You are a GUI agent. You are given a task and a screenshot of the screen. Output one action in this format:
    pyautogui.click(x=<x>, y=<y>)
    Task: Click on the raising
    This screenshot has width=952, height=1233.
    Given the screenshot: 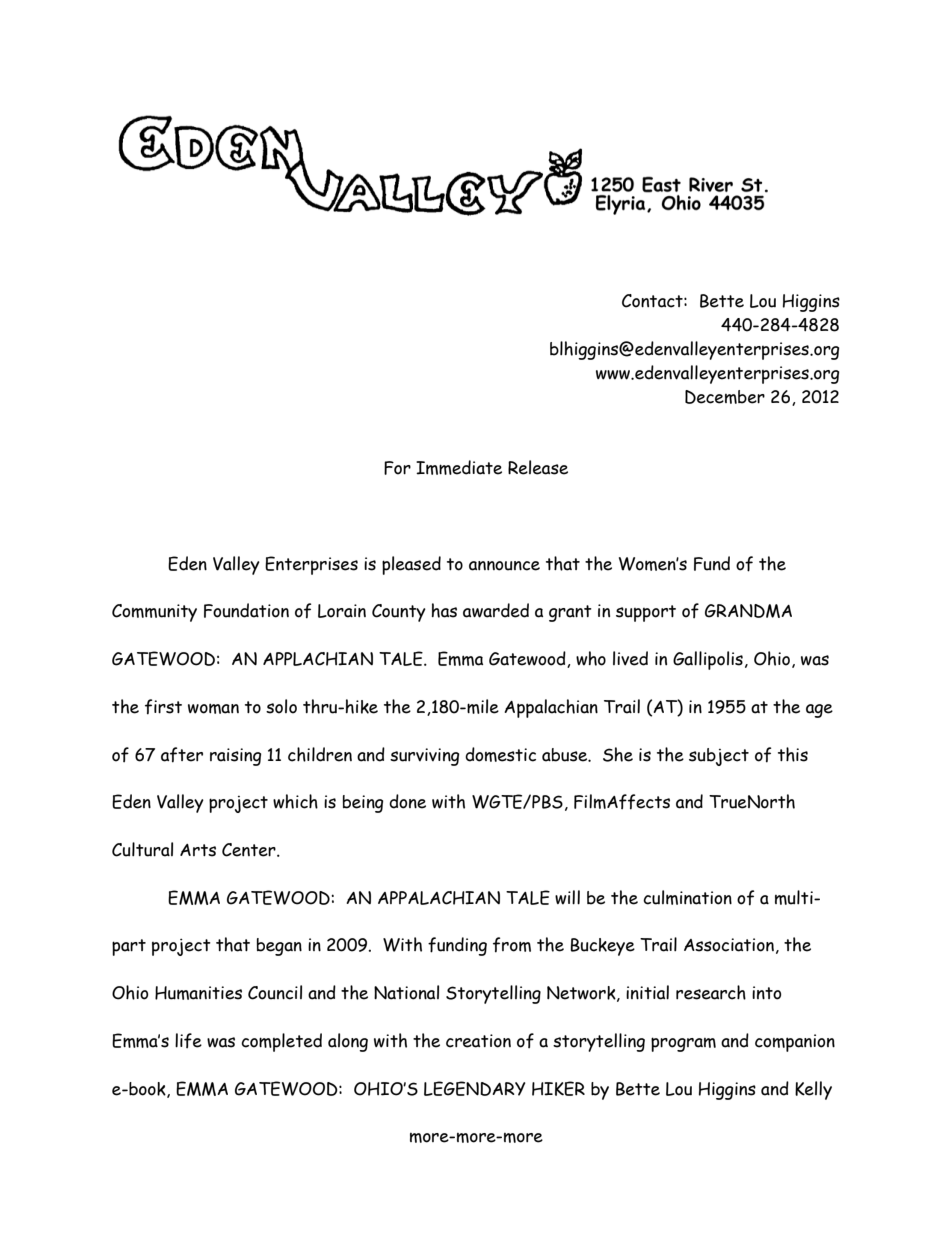 What is the action you would take?
    pyautogui.click(x=235, y=757)
